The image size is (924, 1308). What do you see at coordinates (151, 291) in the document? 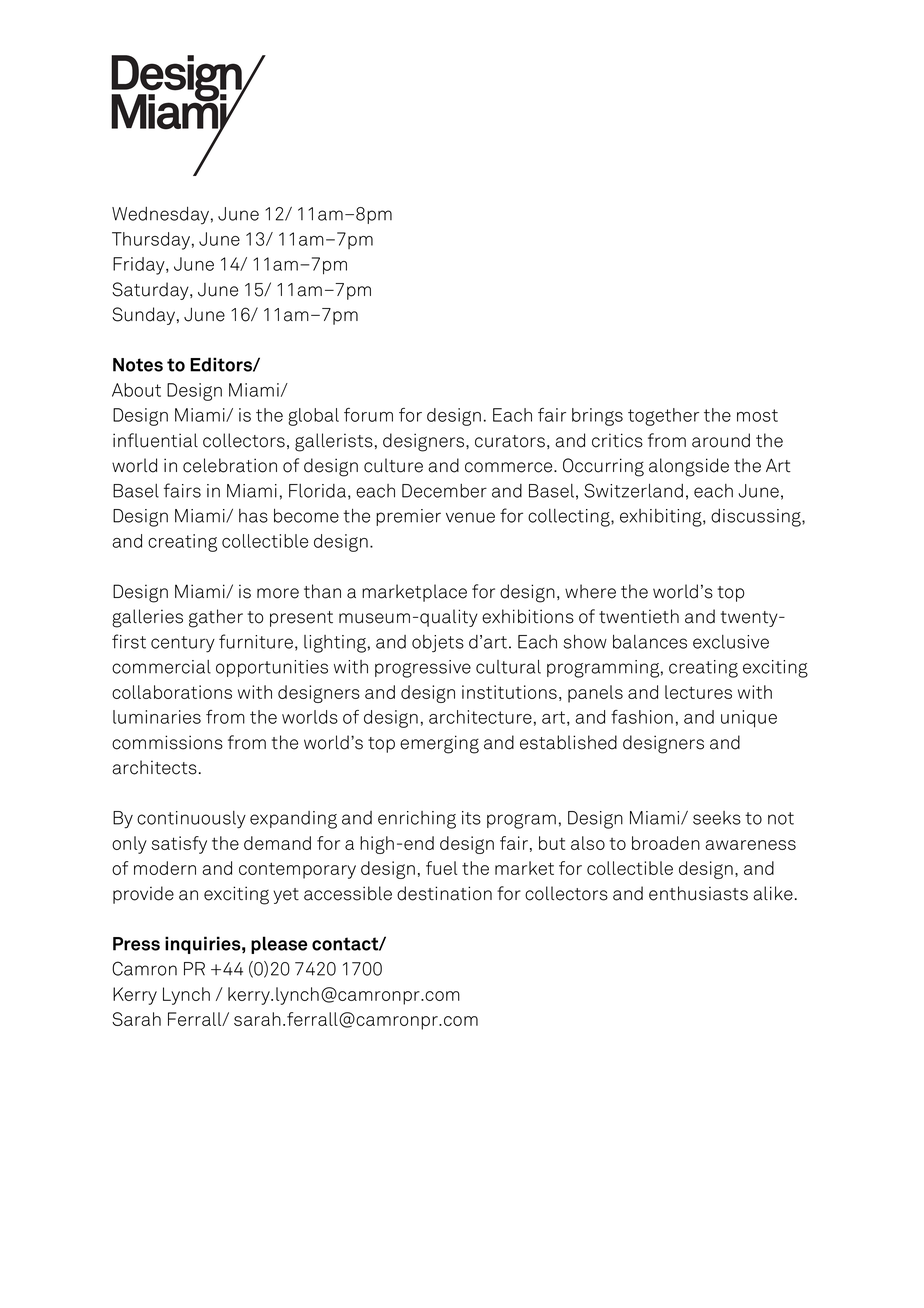
I see `Saturday` at bounding box center [151, 291].
